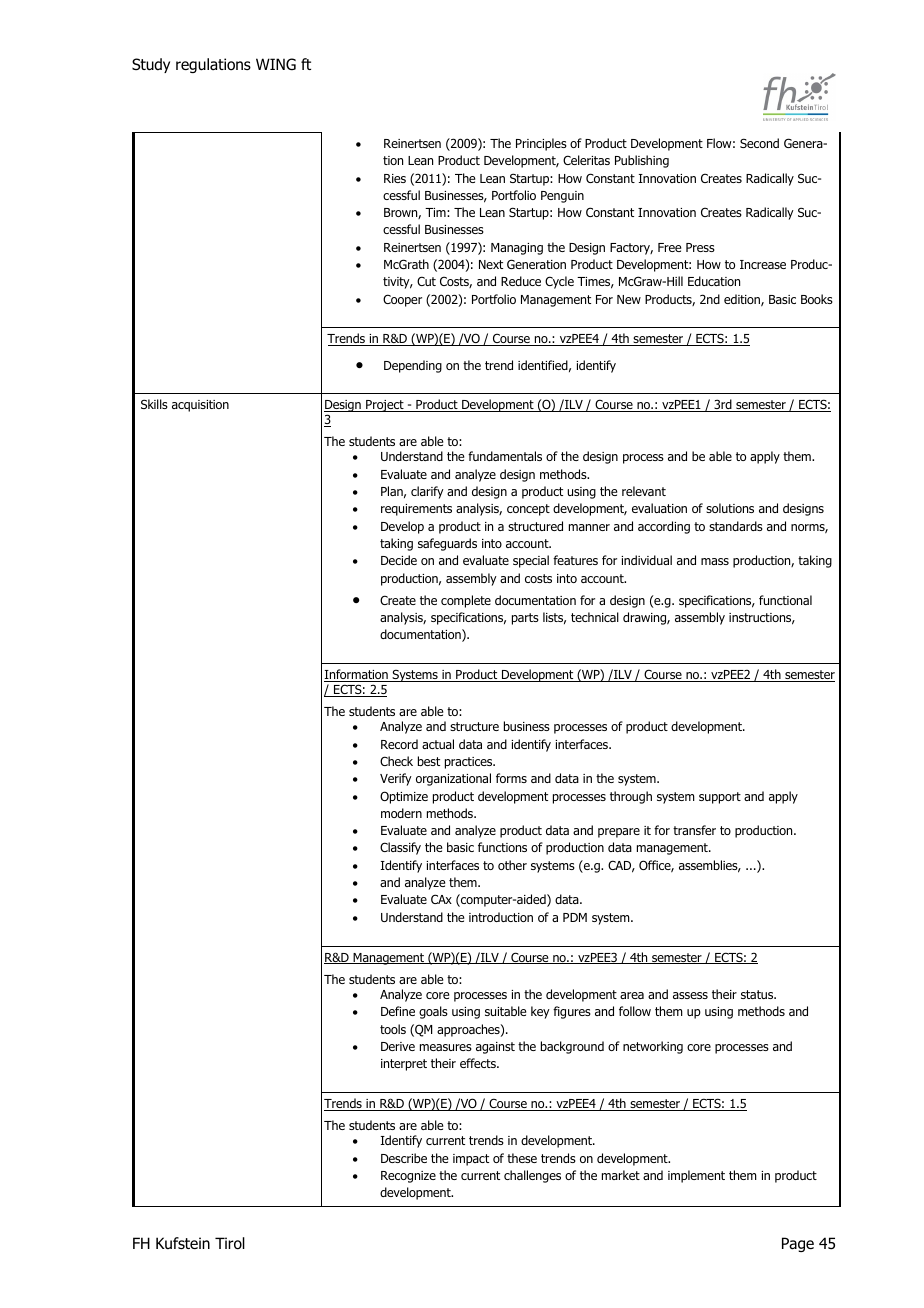  Describe the element at coordinates (408, 1177) in the image. I see `Recognize` at that location.
